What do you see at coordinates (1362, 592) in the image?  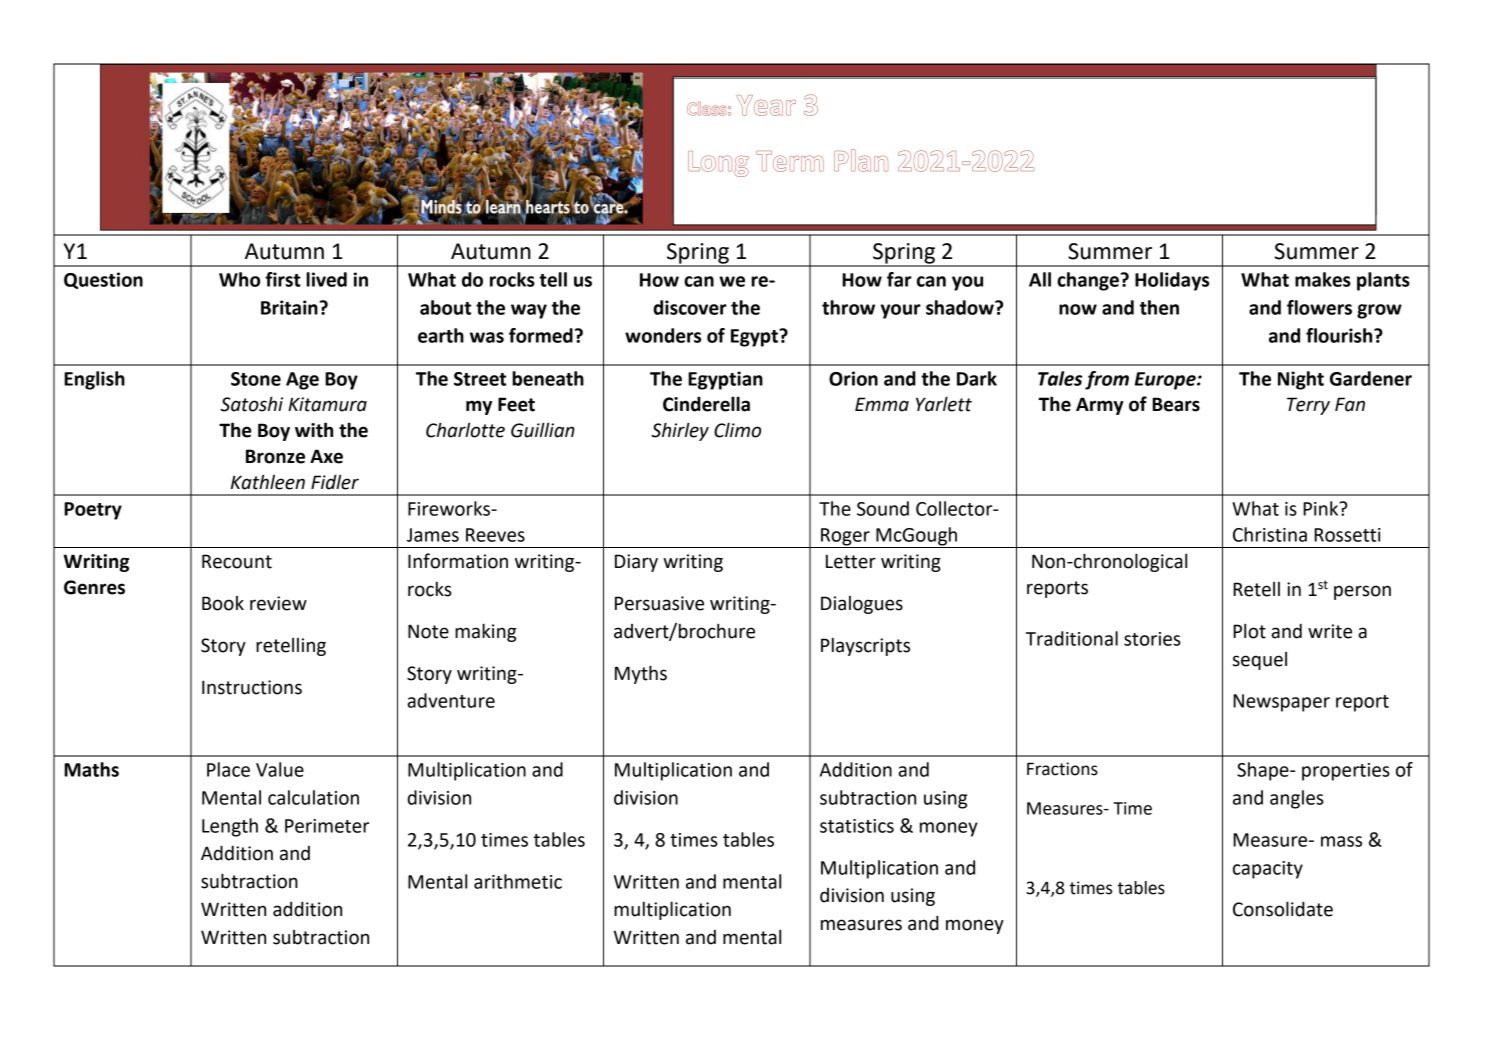 I see `person` at bounding box center [1362, 592].
